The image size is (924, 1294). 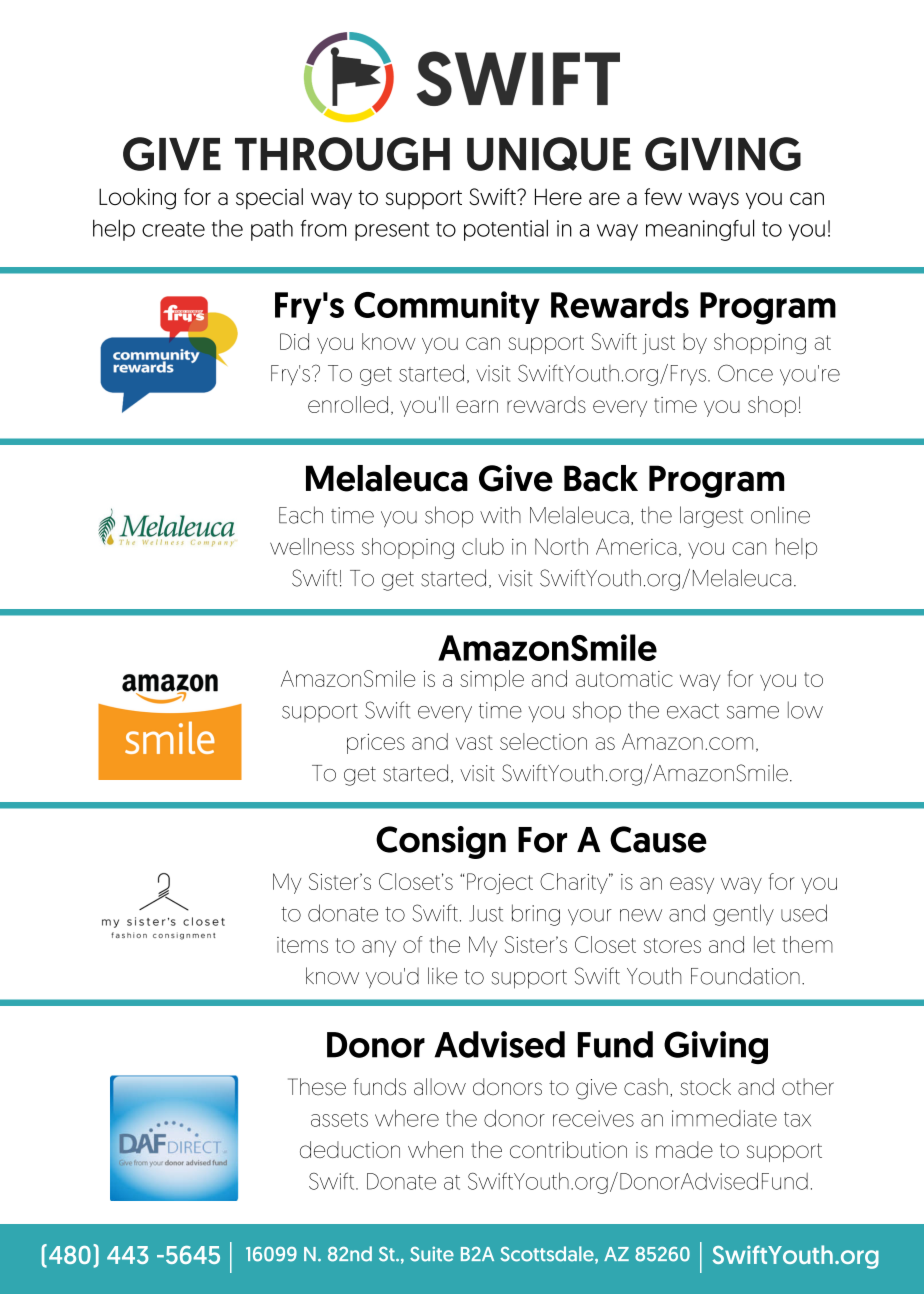 What do you see at coordinates (492, 680) in the screenshot?
I see `simple` at bounding box center [492, 680].
